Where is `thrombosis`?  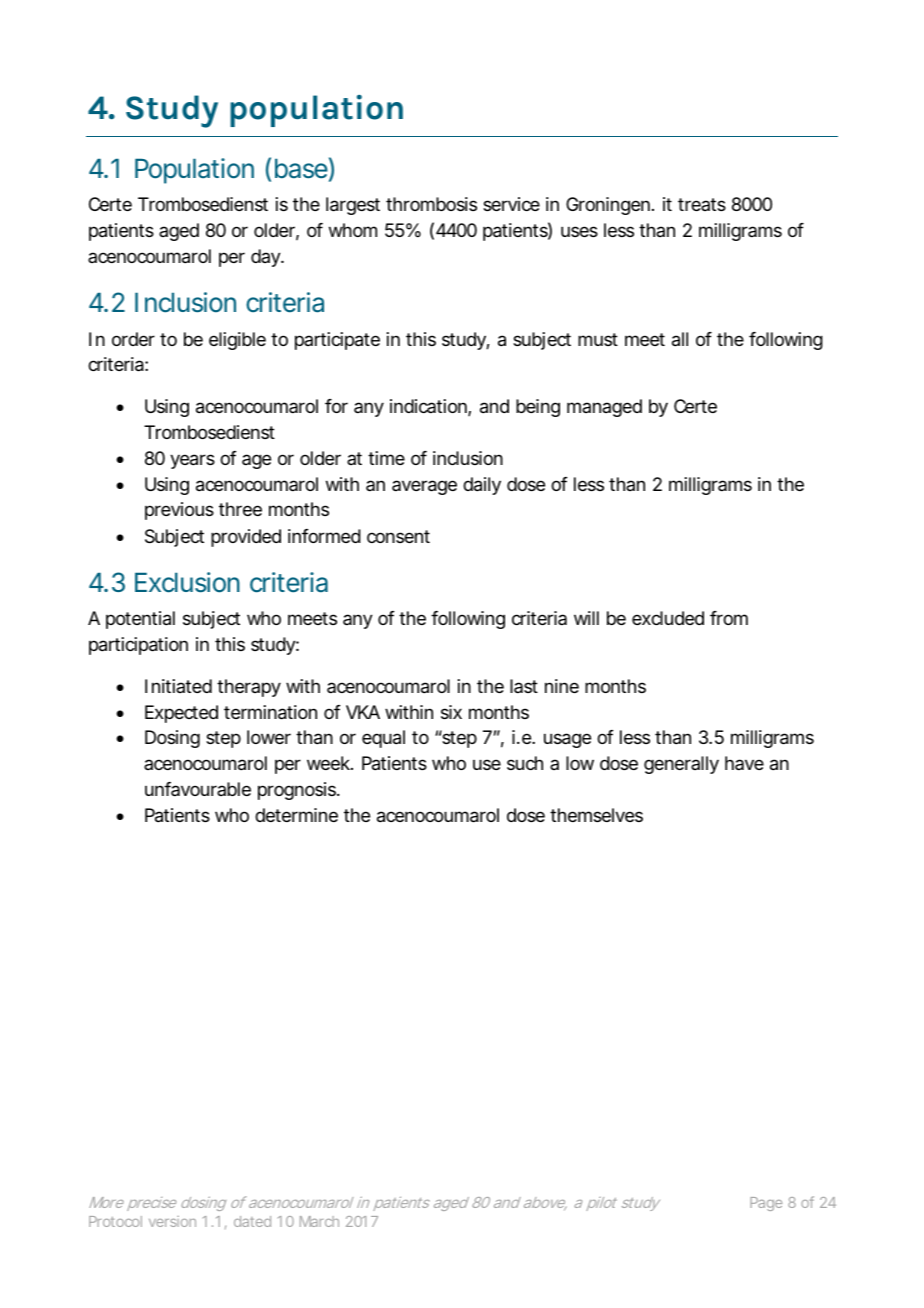 thrombosis is located at coordinates (431, 204).
